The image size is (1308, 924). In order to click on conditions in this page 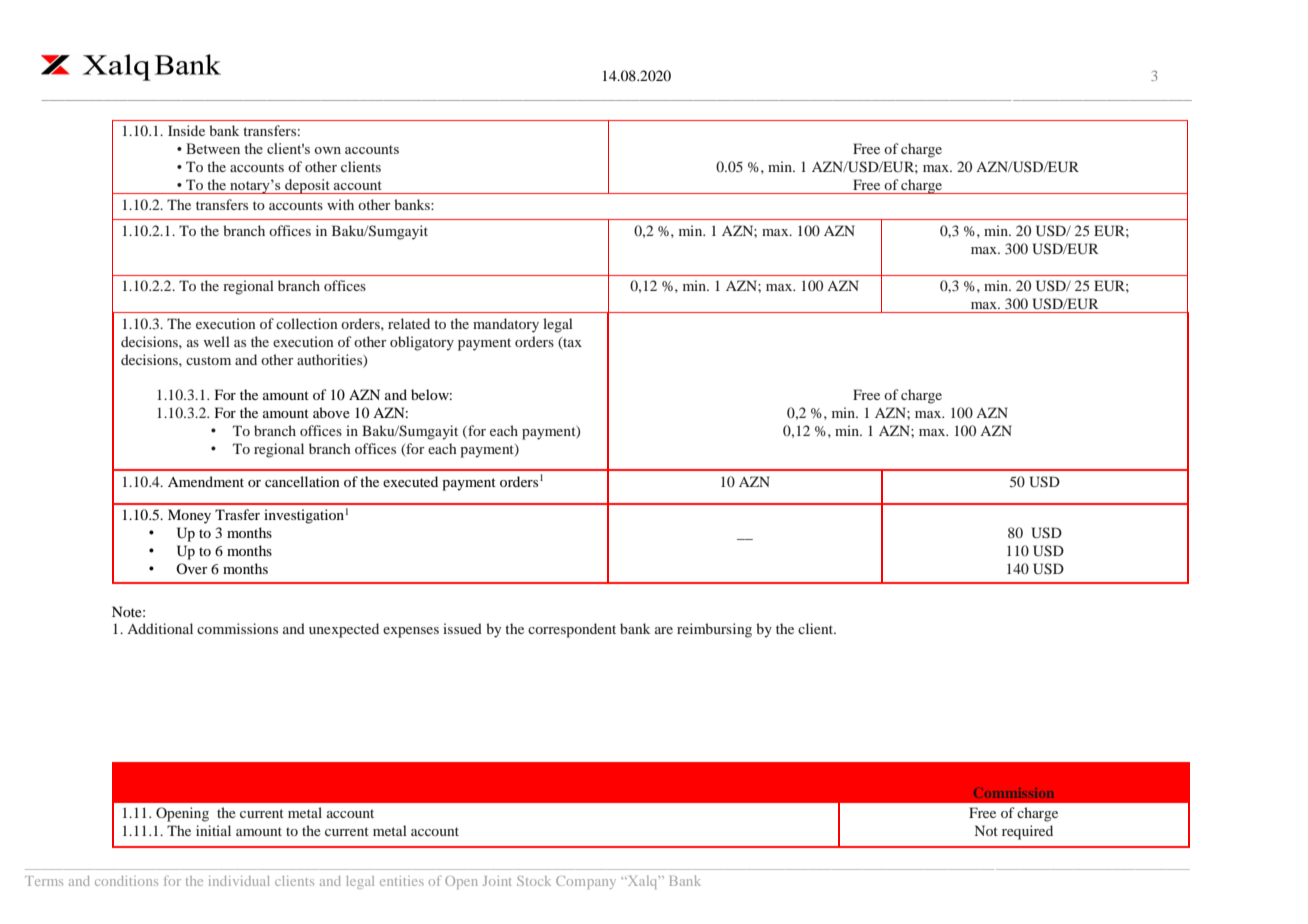, I will do `click(126, 881)`.
